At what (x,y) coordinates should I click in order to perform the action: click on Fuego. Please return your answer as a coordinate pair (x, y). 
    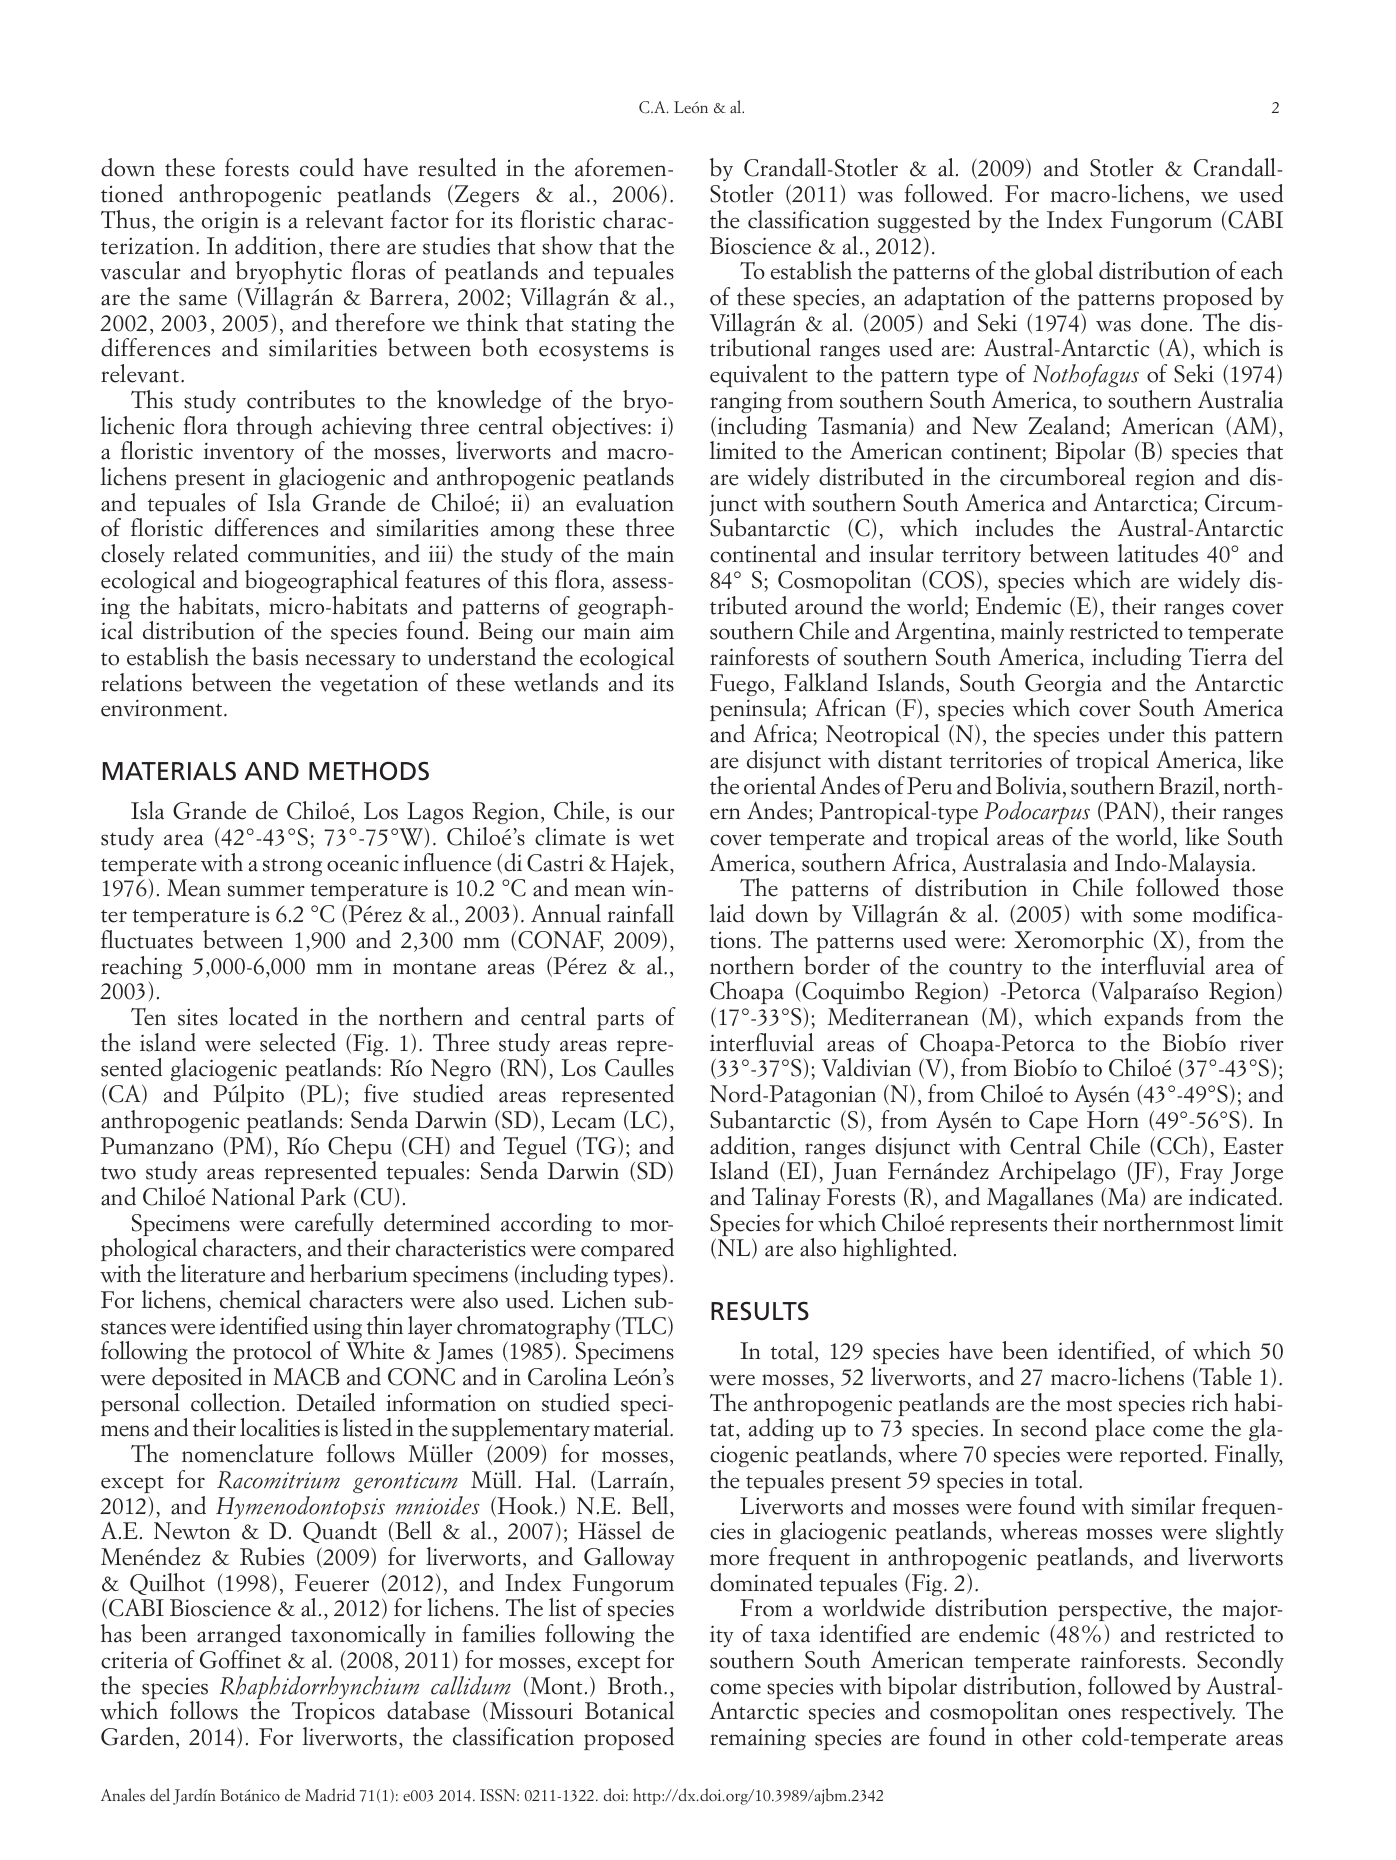
    Looking at the image, I should click on (739, 685).
